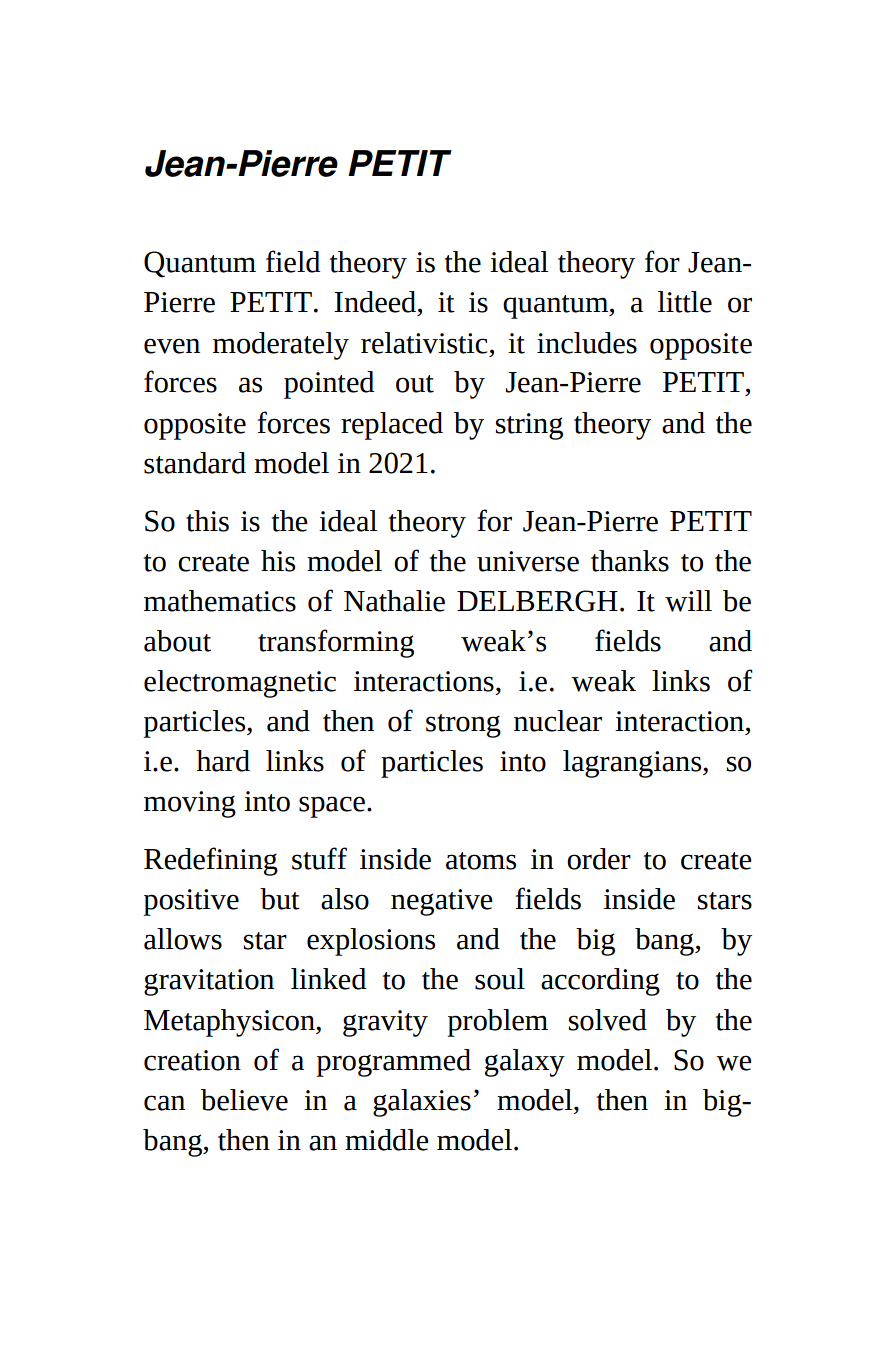  Describe the element at coordinates (587, 343) in the screenshot. I see `includes` at that location.
